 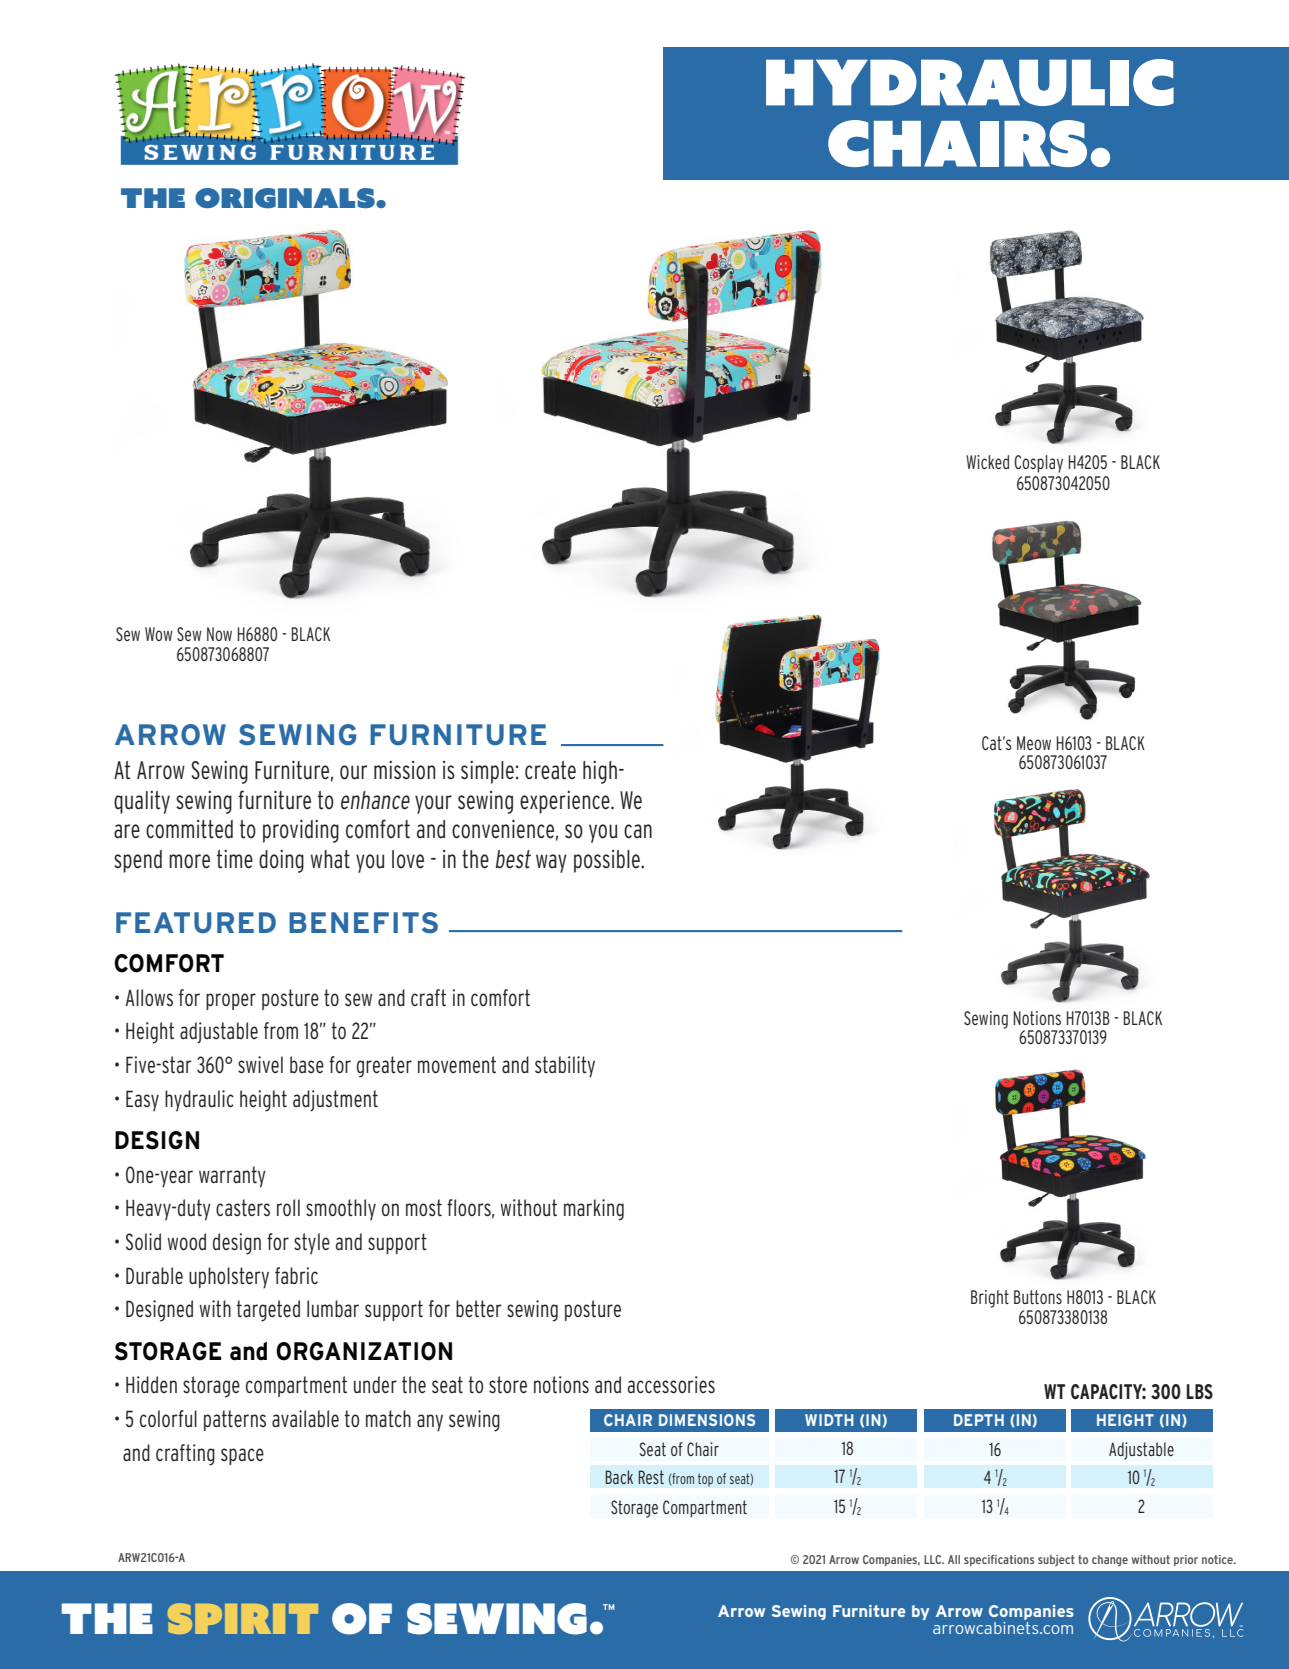 What do you see at coordinates (260, 1065) in the screenshot?
I see `swivel` at bounding box center [260, 1065].
